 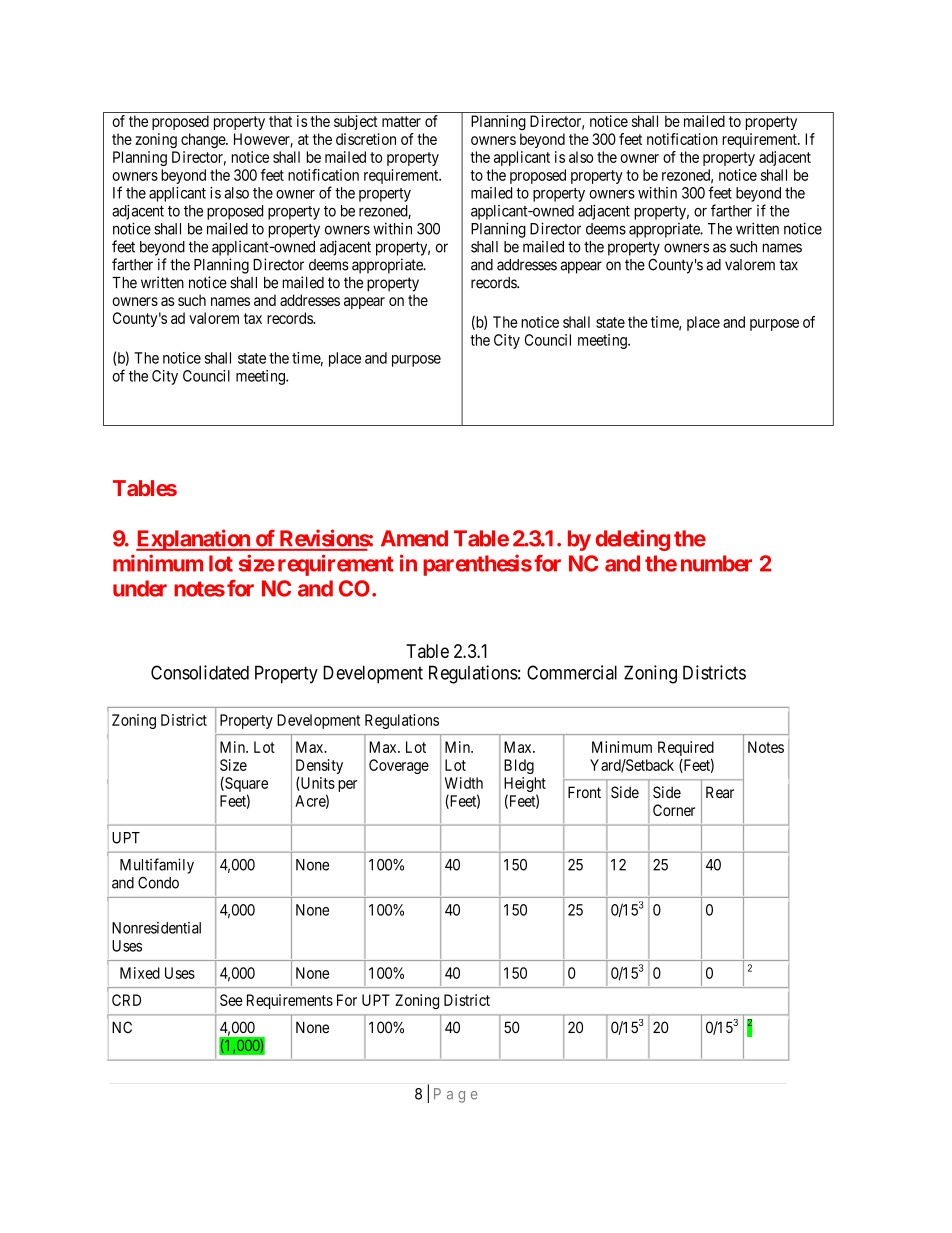 I want to click on Width, so click(x=464, y=783).
